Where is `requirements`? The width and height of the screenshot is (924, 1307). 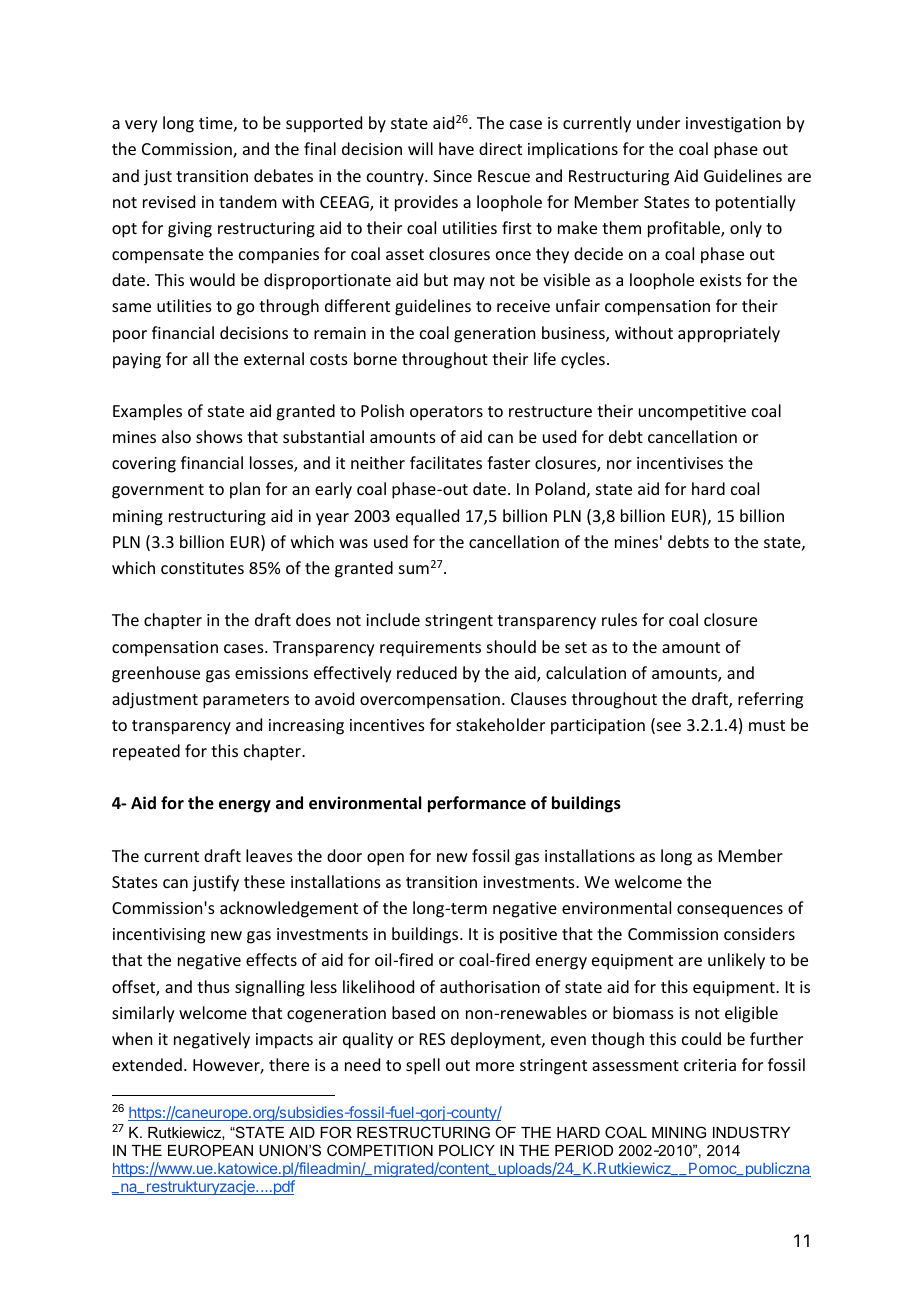
requirements is located at coordinates (430, 649).
